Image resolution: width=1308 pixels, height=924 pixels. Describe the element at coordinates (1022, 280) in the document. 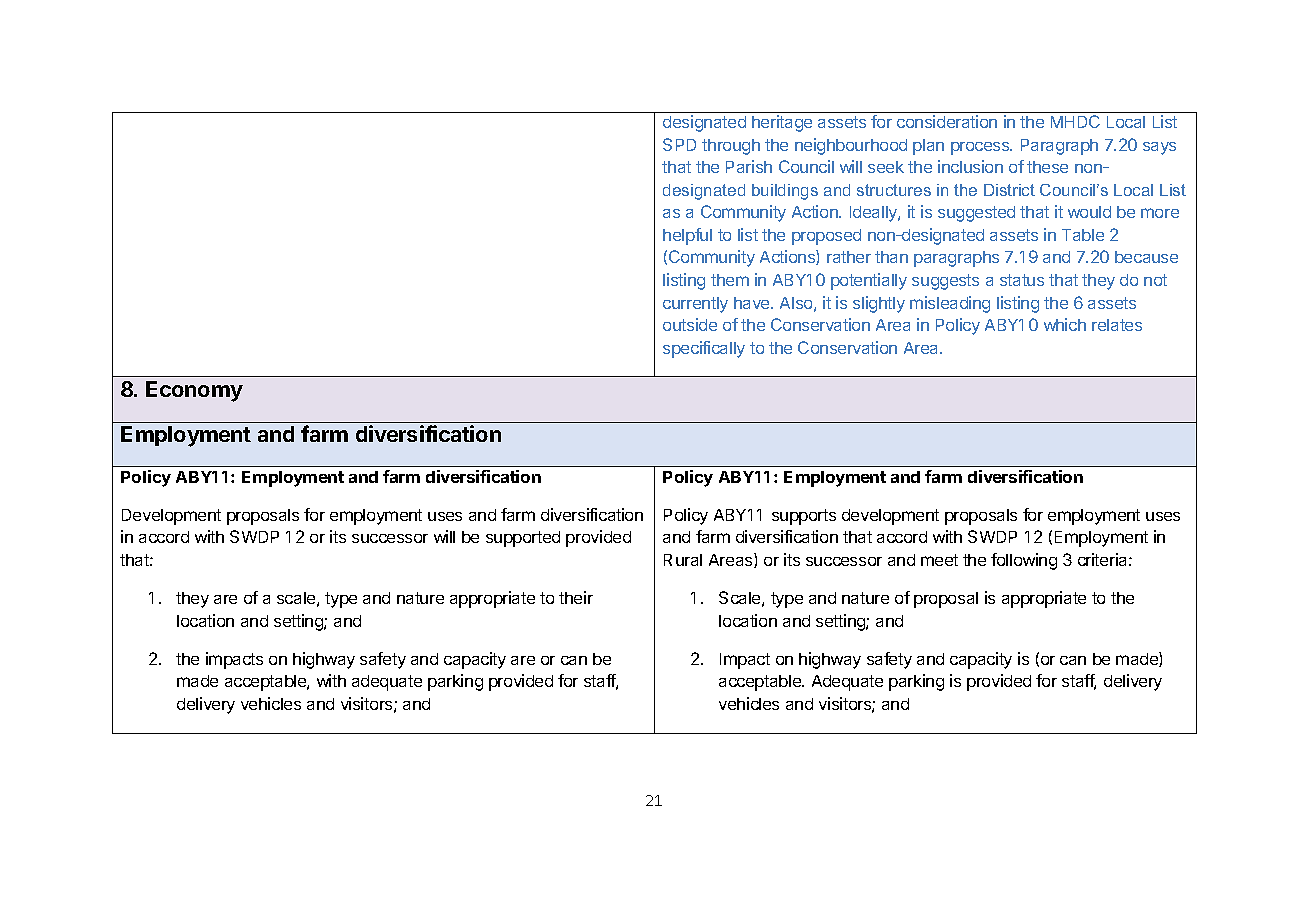

I see `status` at that location.
